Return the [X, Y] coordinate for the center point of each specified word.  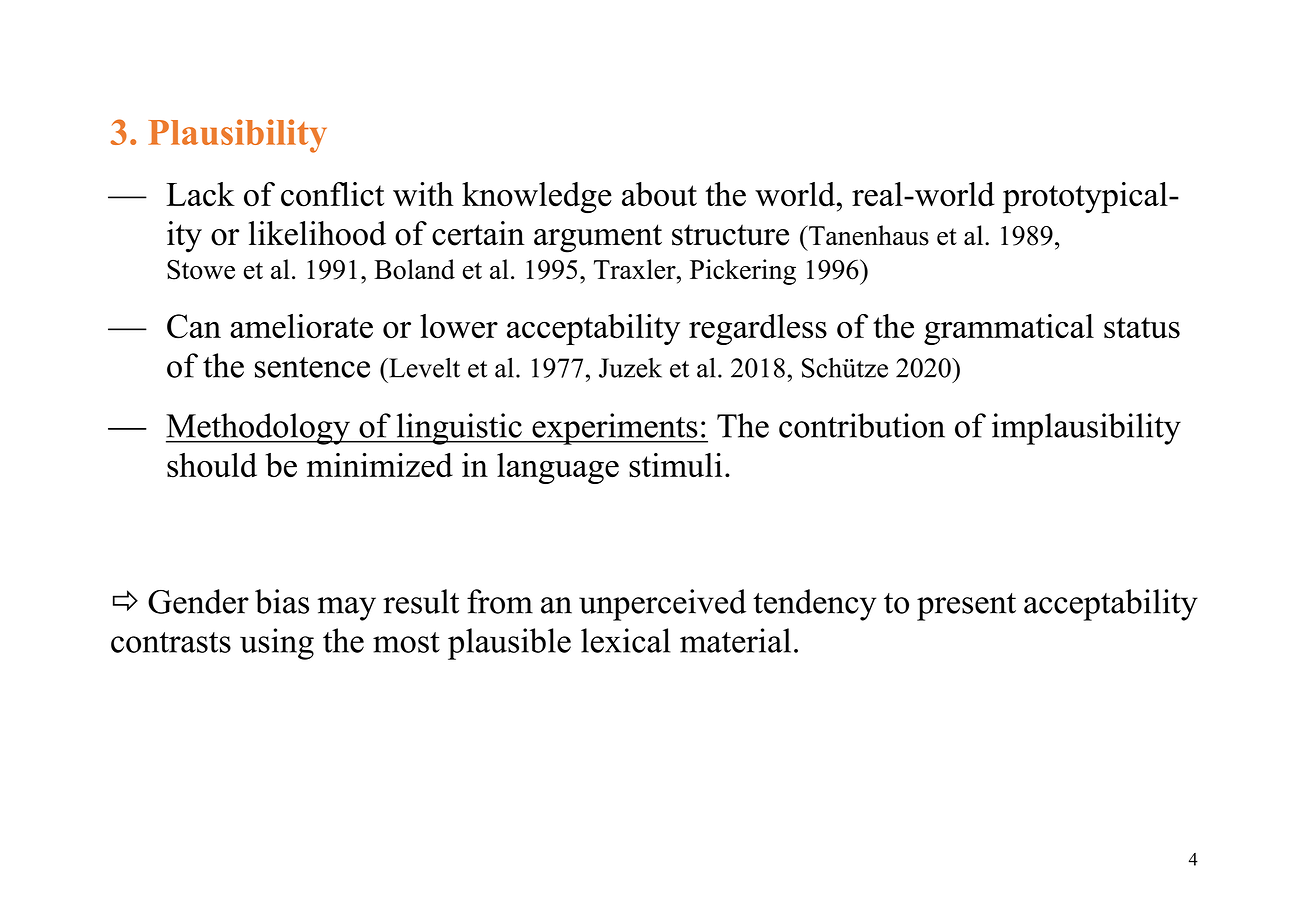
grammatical [1009, 329]
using [277, 644]
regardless [758, 329]
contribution [862, 425]
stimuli [675, 465]
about [659, 194]
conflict [332, 194]
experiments [615, 429]
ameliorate [301, 326]
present [966, 607]
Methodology [259, 429]
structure [730, 235]
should [212, 465]
